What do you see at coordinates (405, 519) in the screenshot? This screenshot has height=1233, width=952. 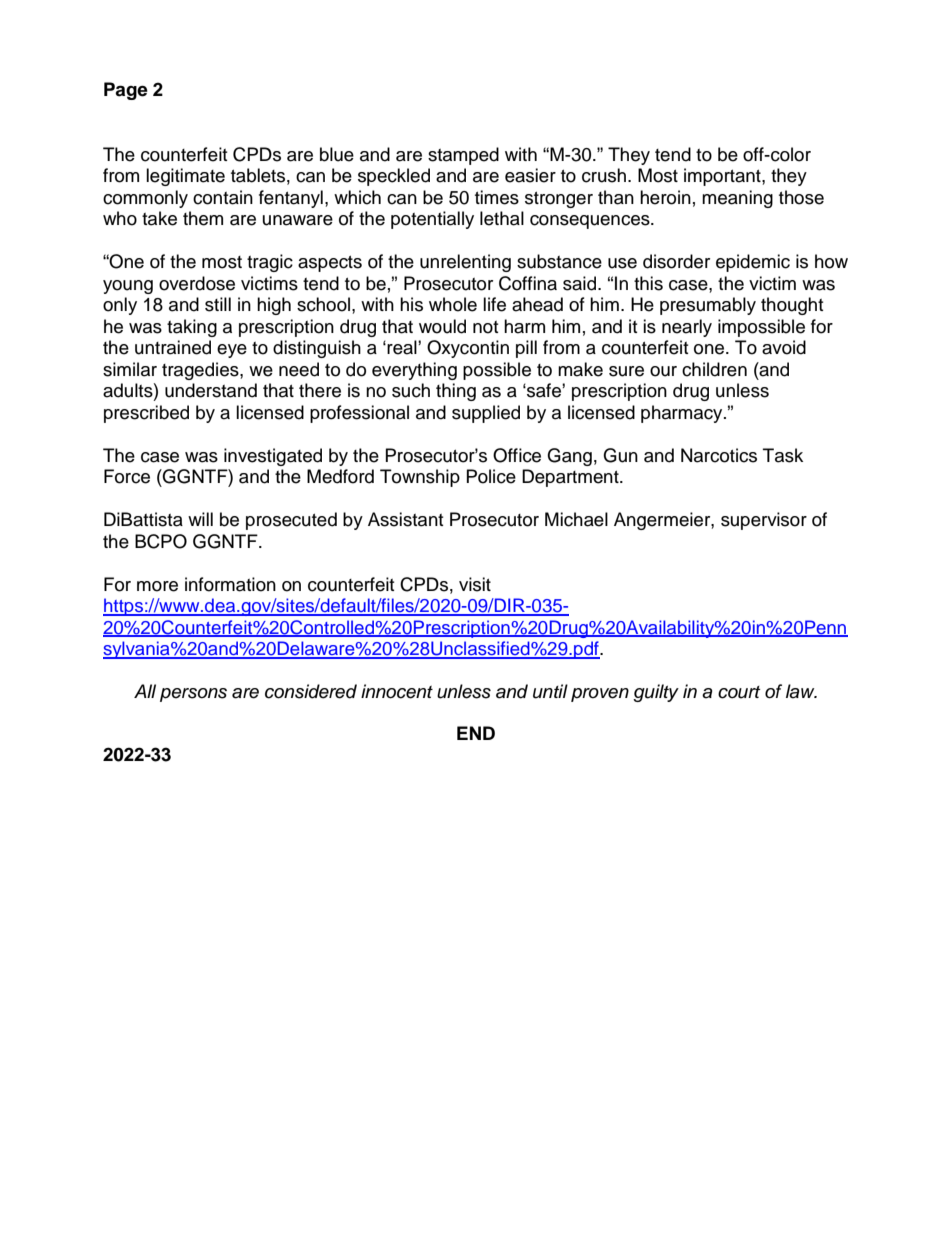 I see `Assistant` at bounding box center [405, 519].
